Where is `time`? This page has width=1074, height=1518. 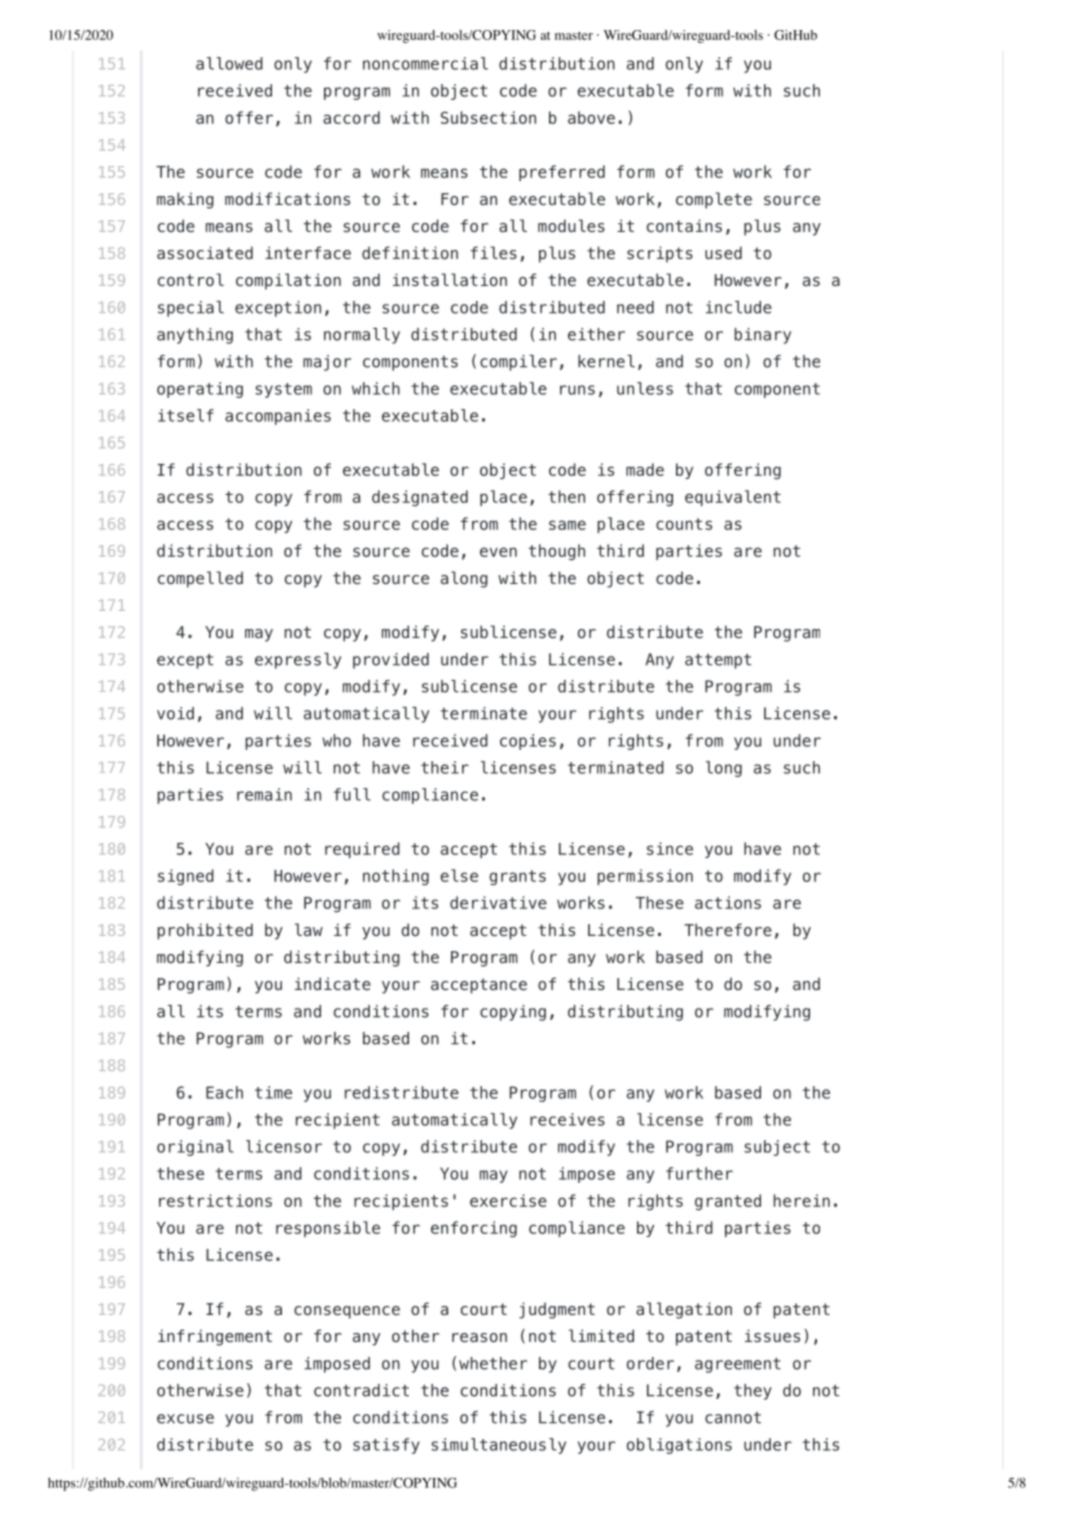 time is located at coordinates (273, 1092).
